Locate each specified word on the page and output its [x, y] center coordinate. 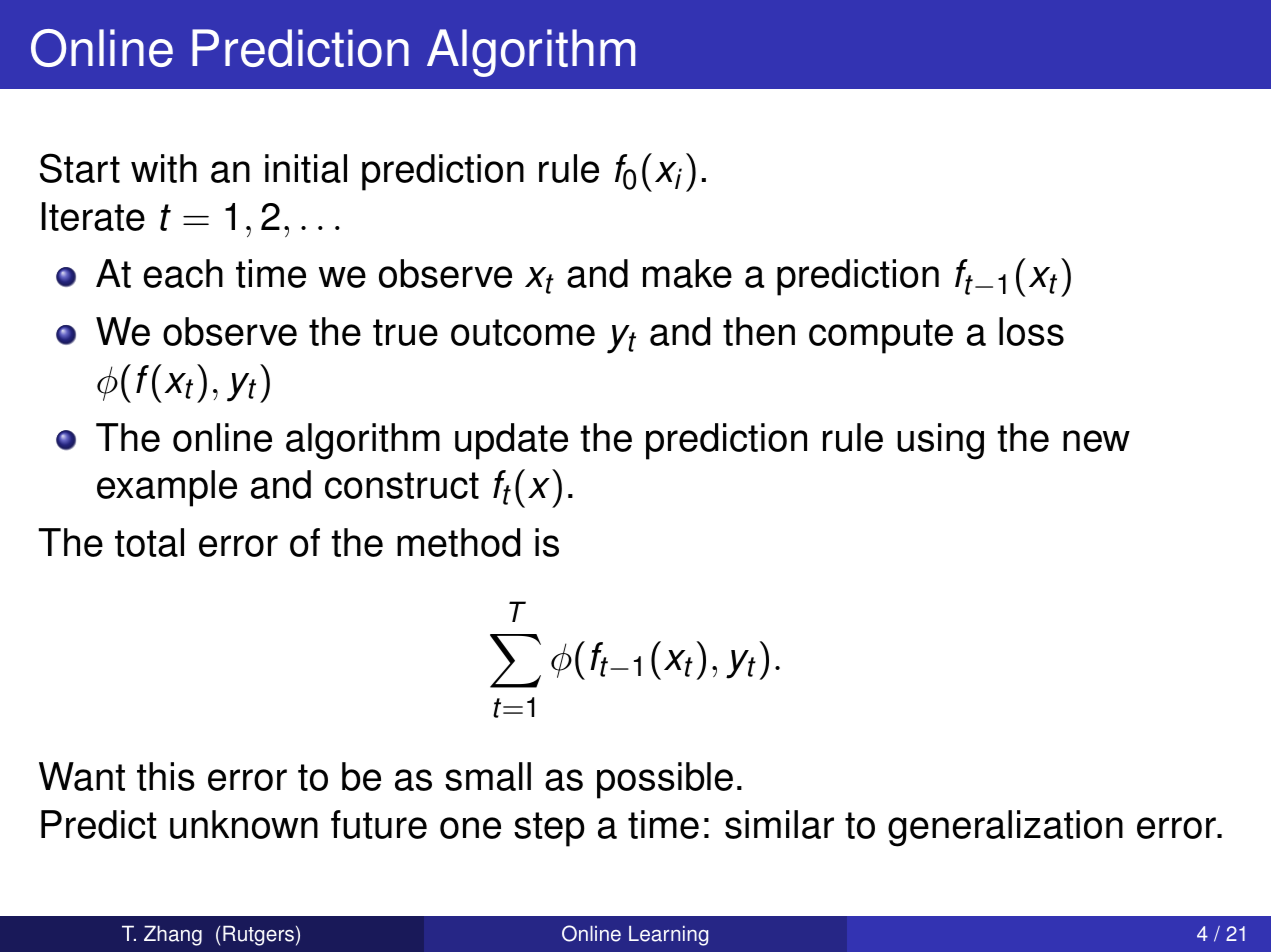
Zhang [173, 935]
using [940, 441]
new [1096, 441]
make [687, 273]
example [167, 488]
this [166, 776]
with [164, 168]
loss [1031, 331]
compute [881, 336]
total [149, 542]
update [511, 441]
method [458, 542]
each [183, 273]
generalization [1005, 828]
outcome [523, 332]
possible [665, 780]
